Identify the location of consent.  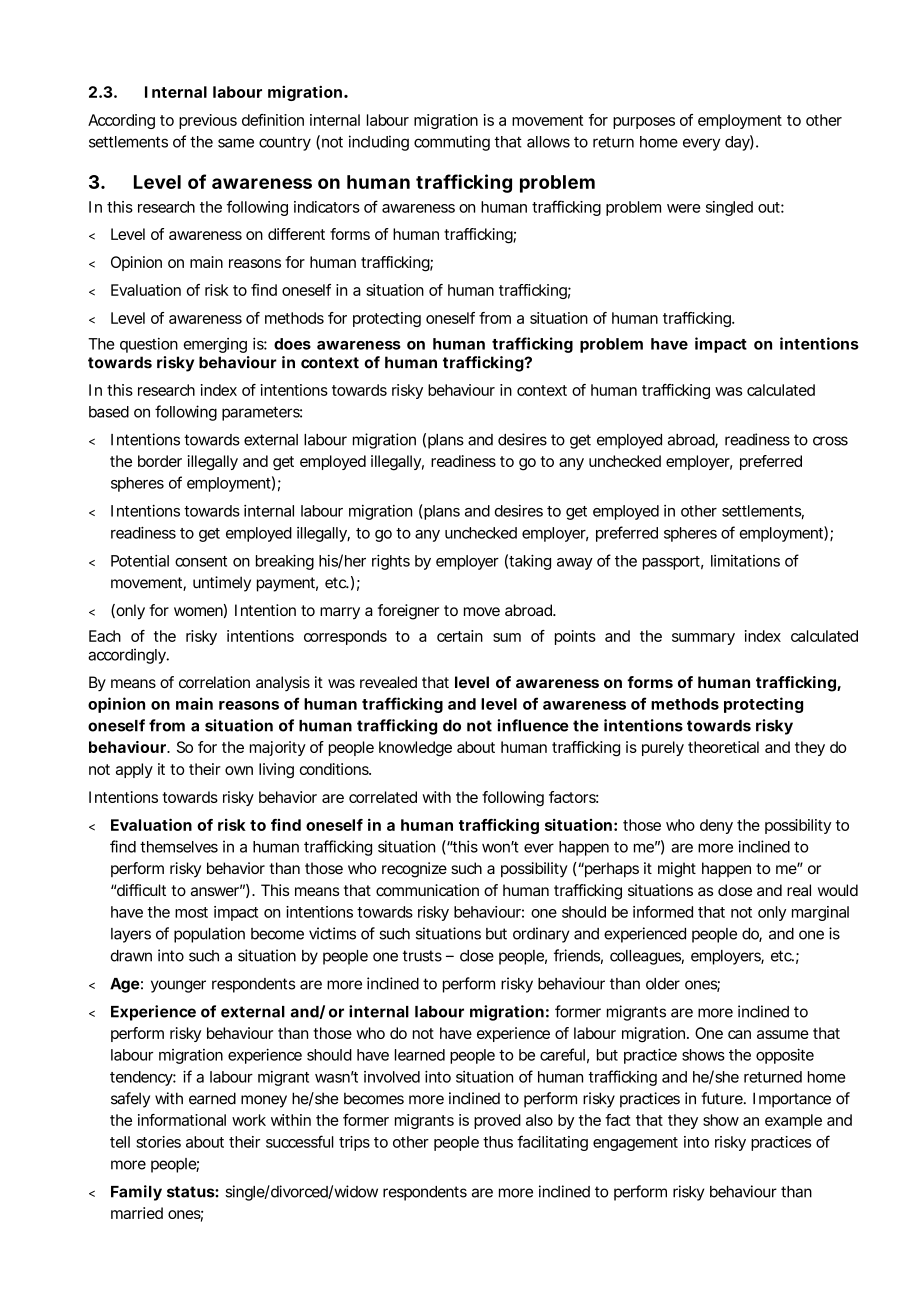
(201, 561).
